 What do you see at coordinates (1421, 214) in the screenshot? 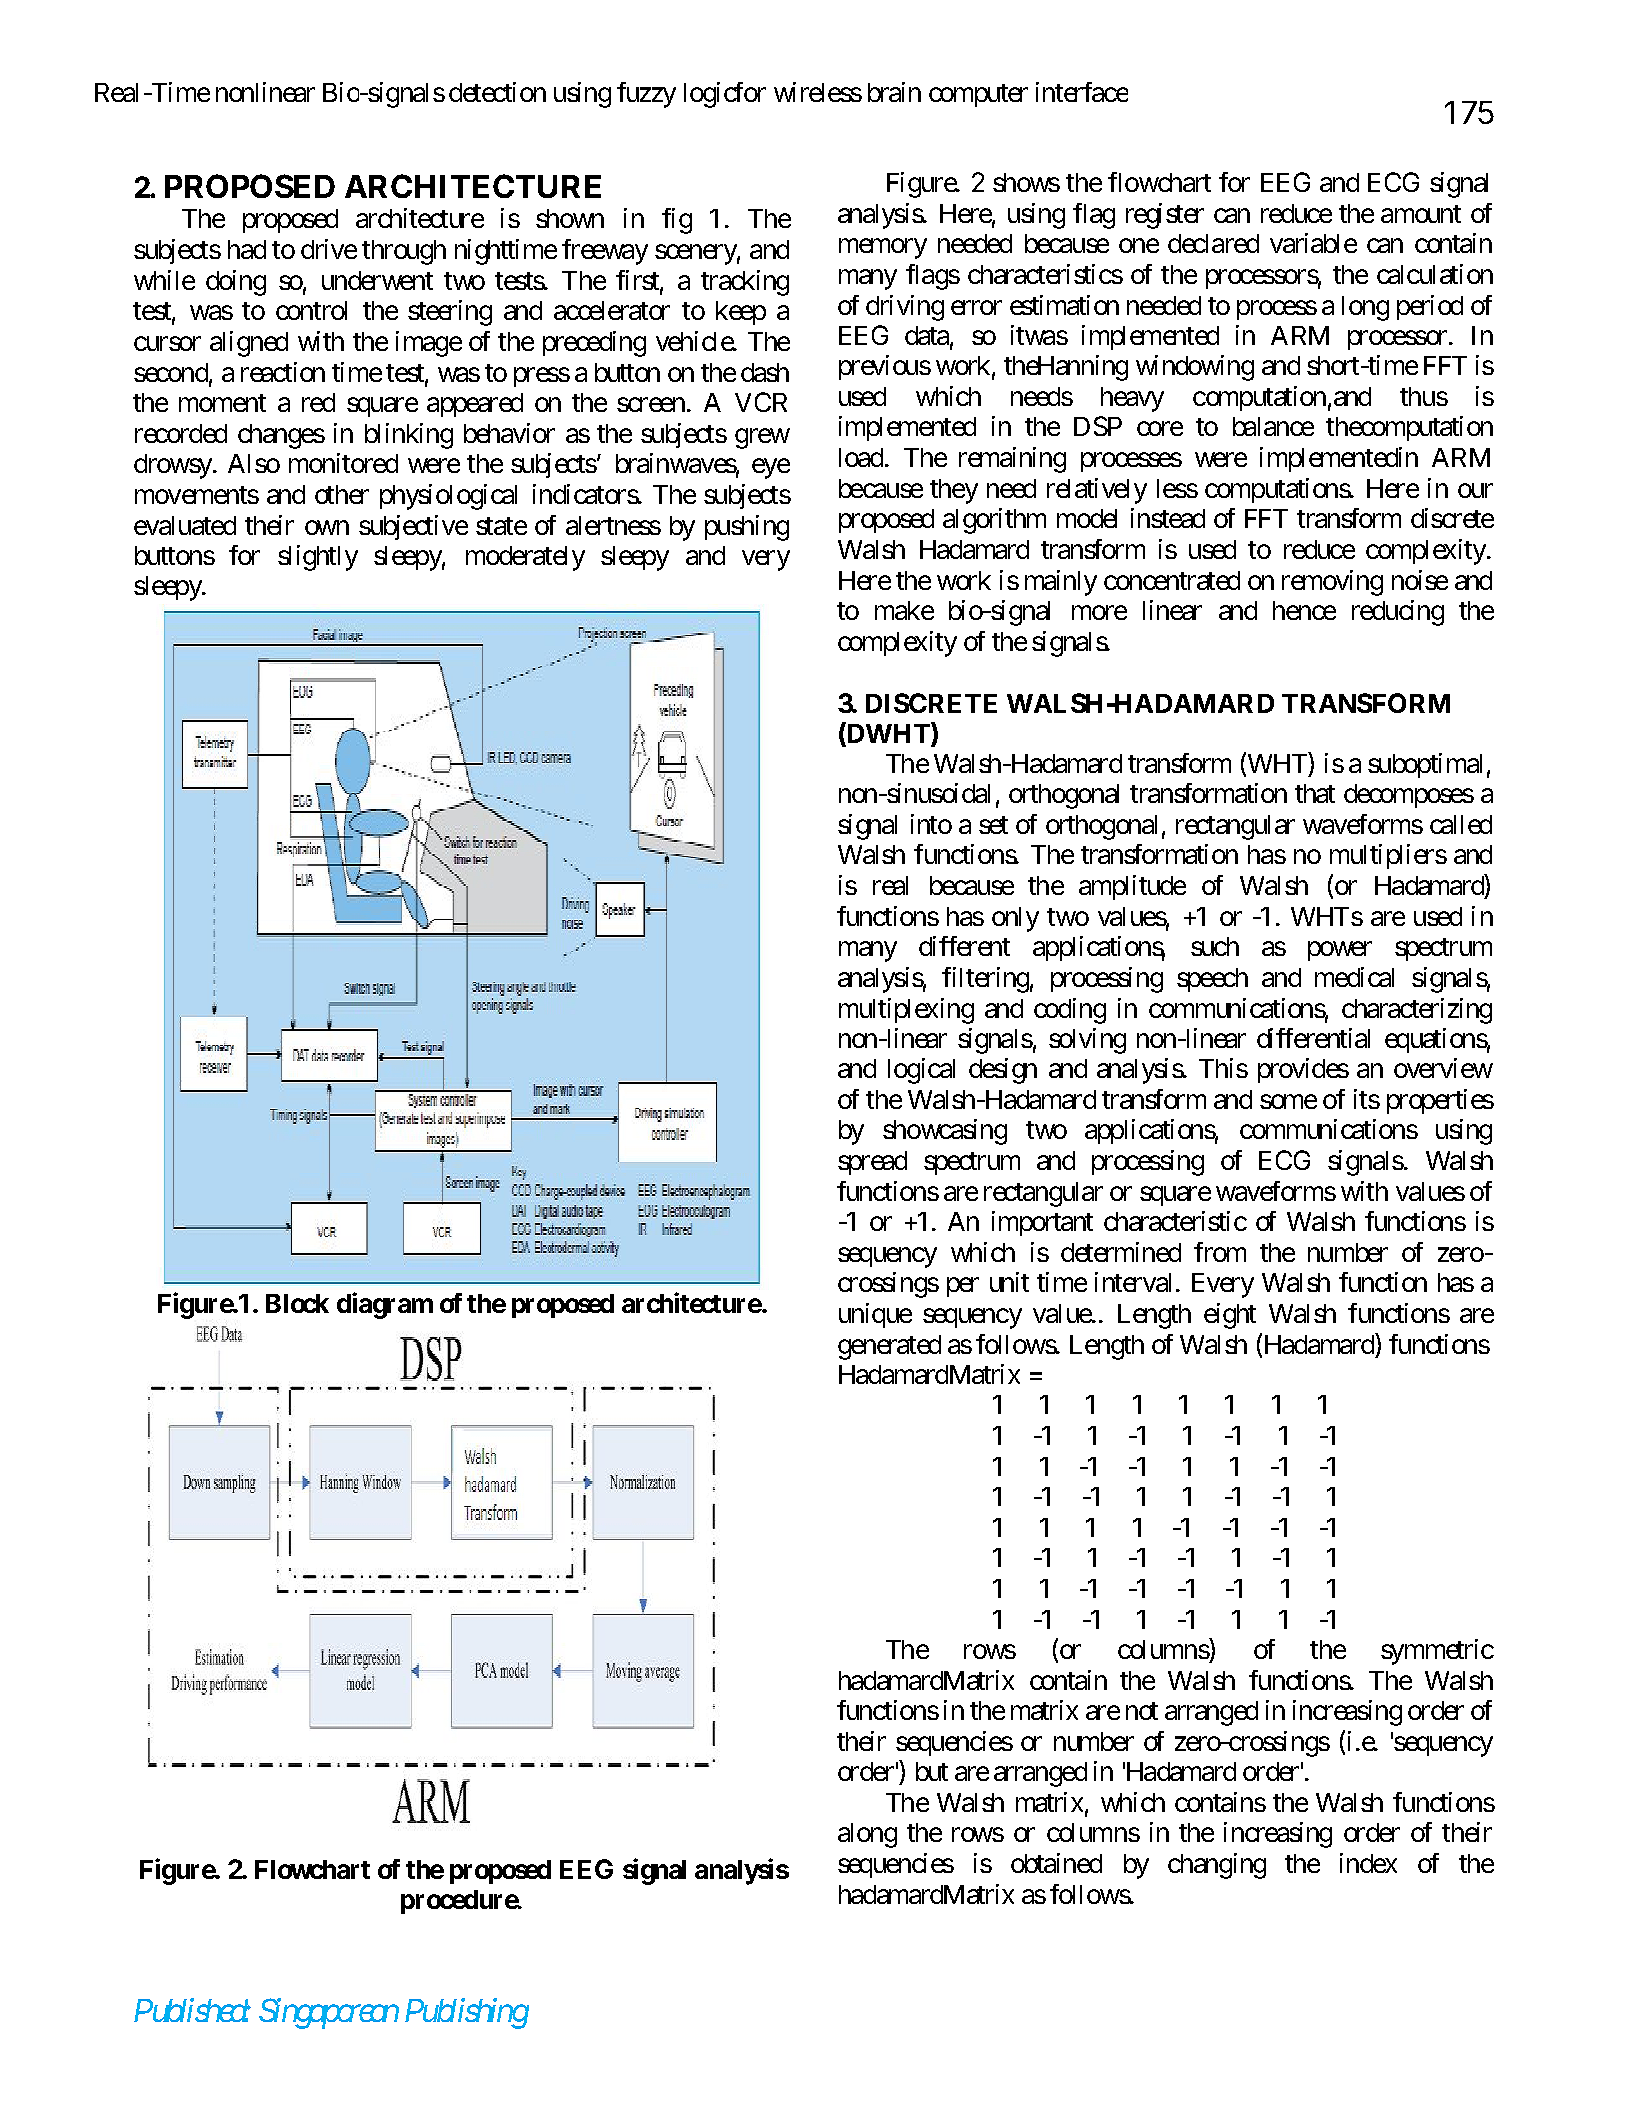
I see `amount` at bounding box center [1421, 214].
